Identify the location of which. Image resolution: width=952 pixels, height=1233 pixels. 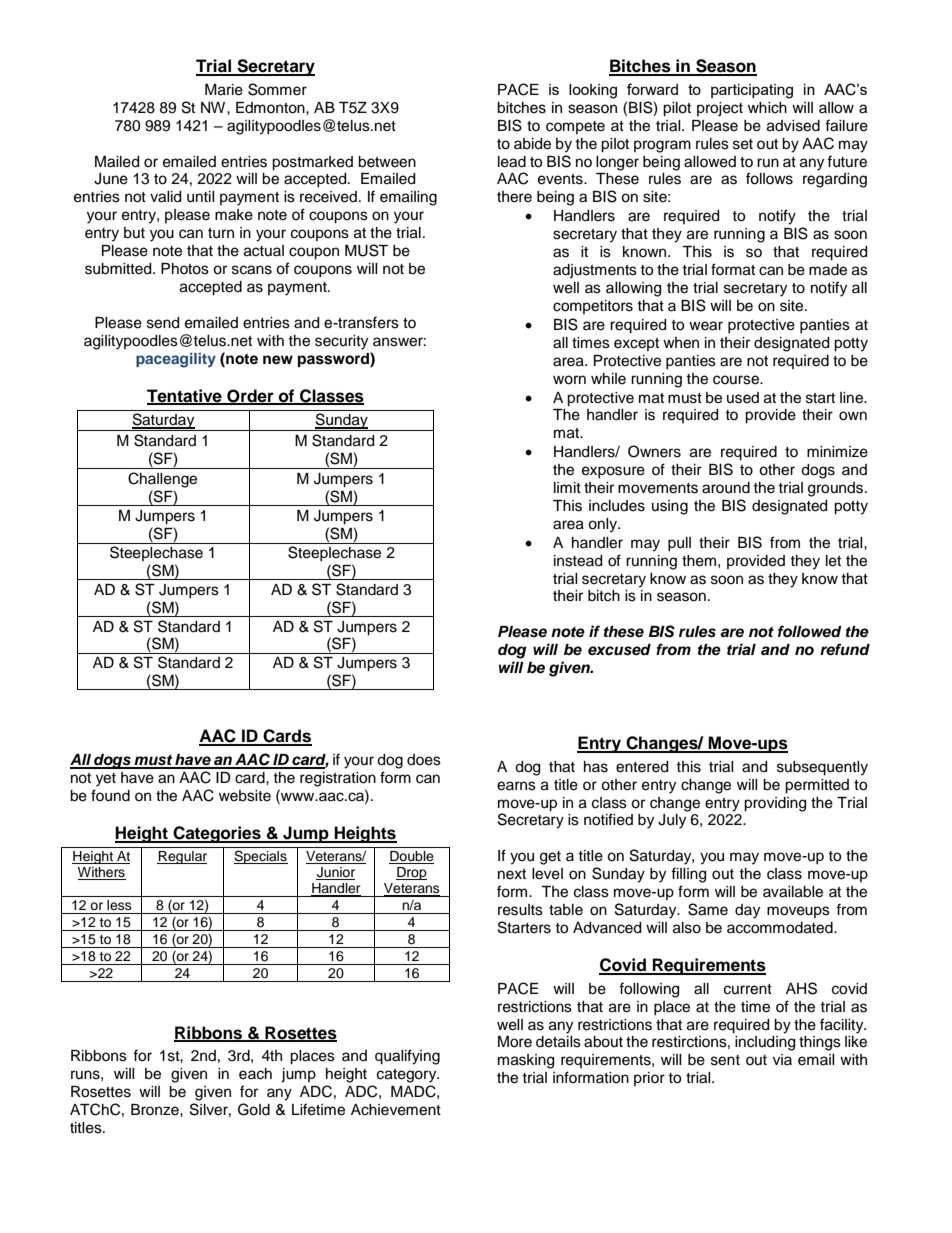
(767, 108).
